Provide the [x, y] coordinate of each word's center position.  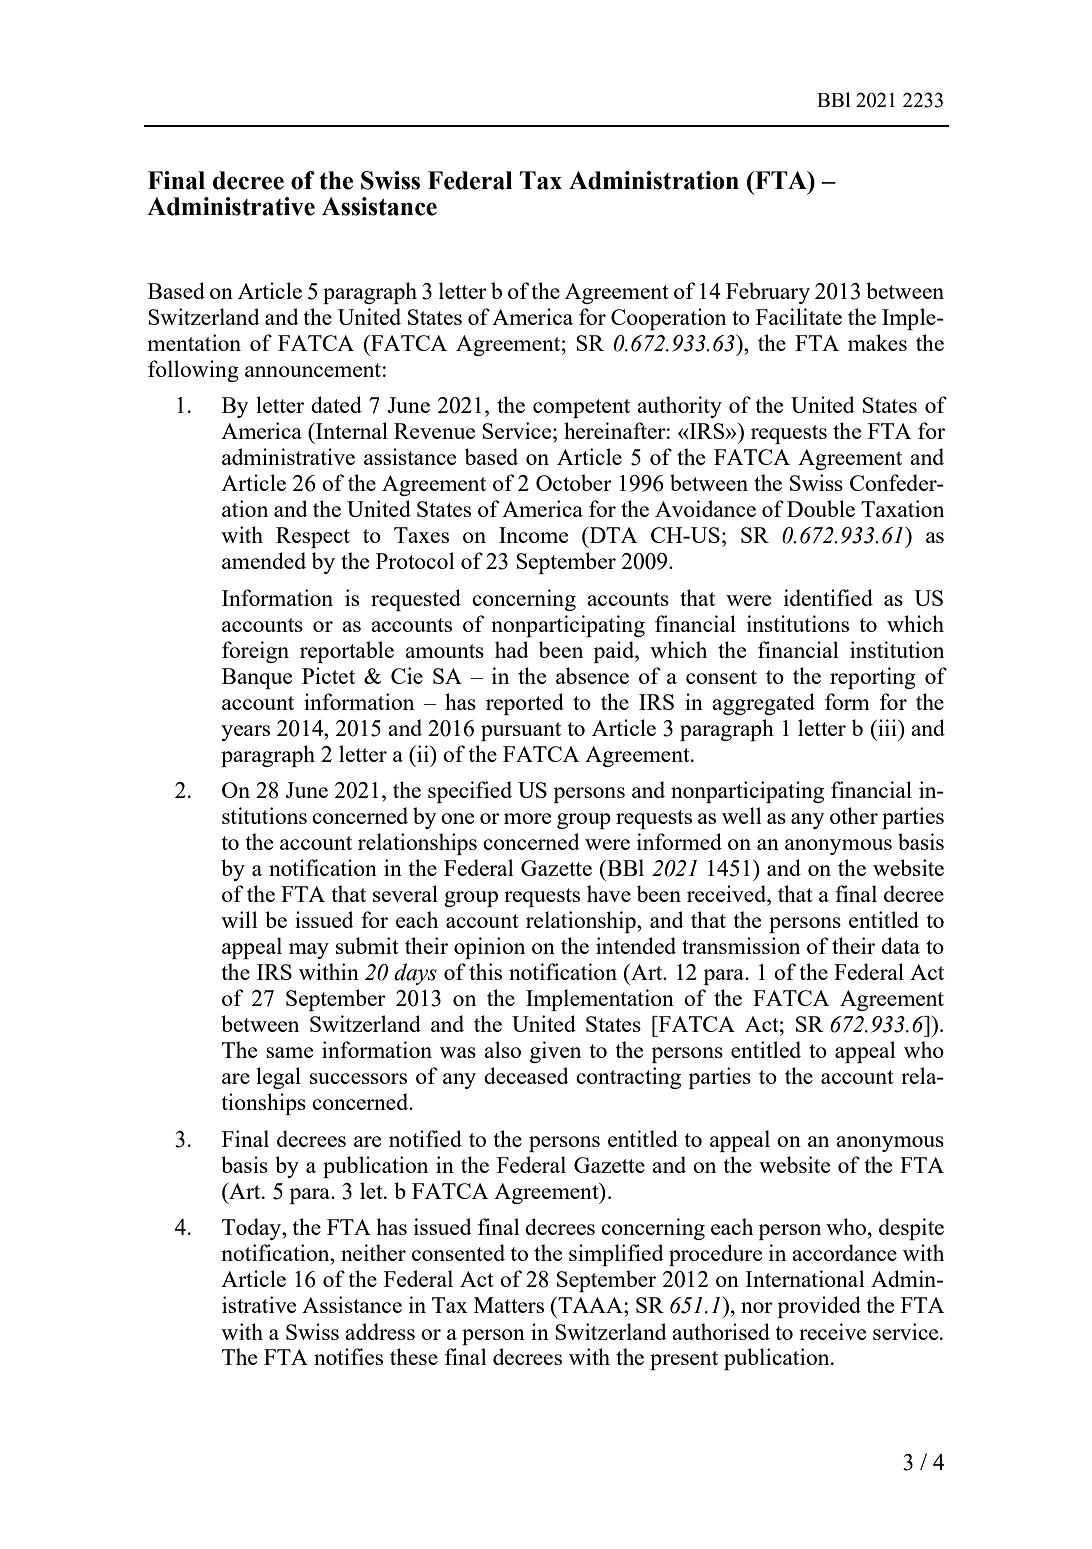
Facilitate [799, 316]
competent [581, 408]
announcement [313, 370]
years [245, 733]
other [854, 815]
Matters [509, 1305]
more [527, 818]
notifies [348, 1356]
